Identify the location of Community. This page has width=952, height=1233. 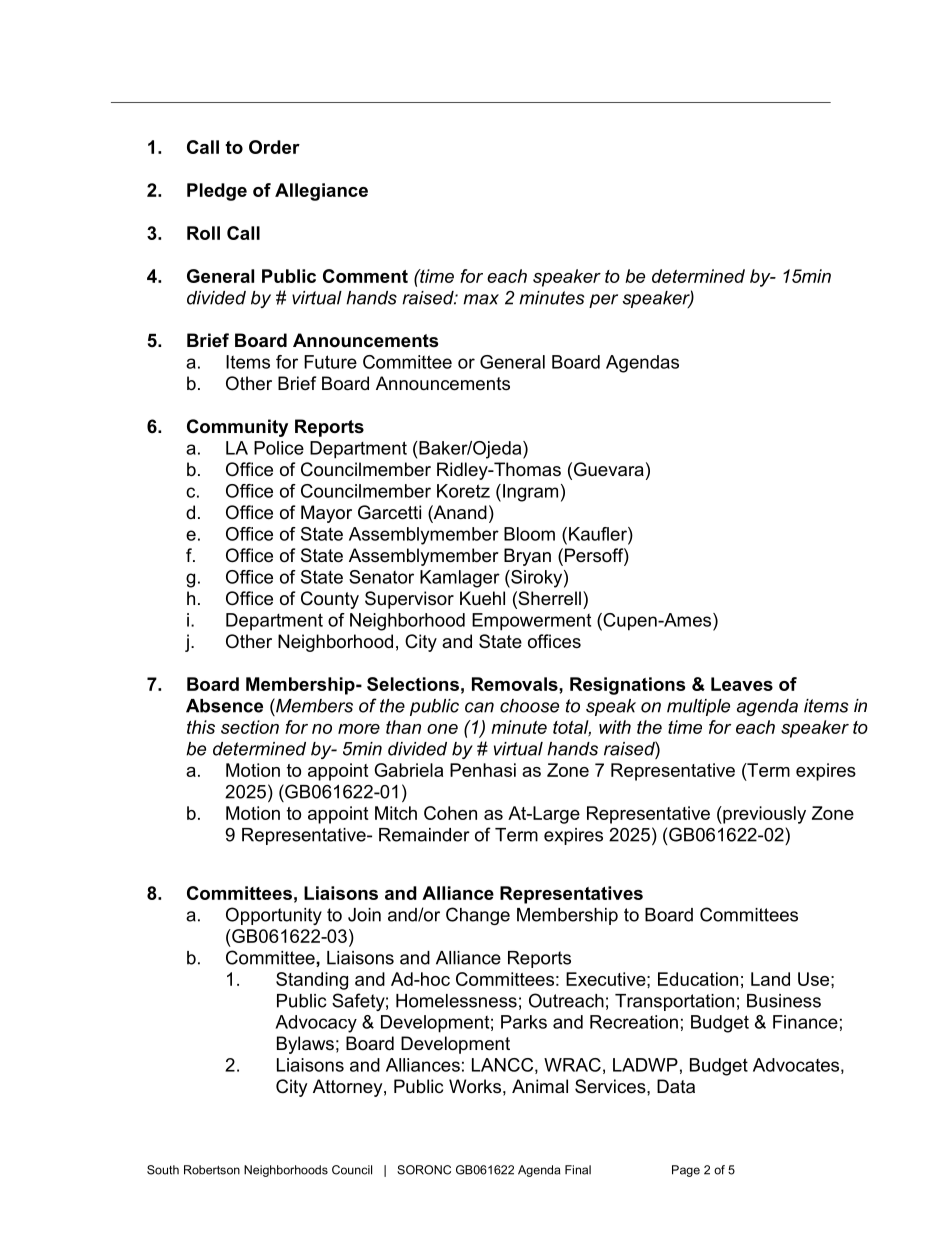
(237, 428).
